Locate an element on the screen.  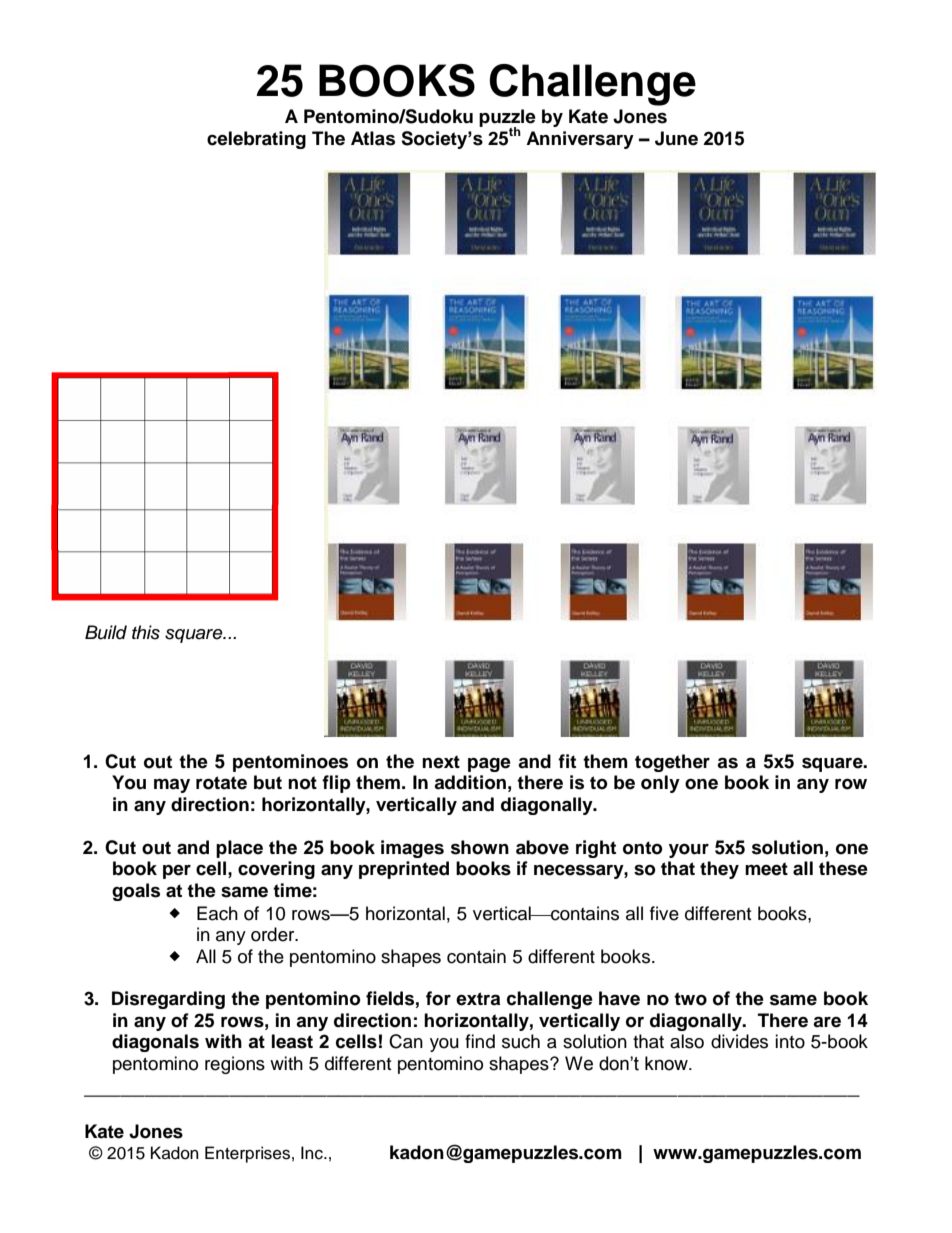
regions is located at coordinates (235, 1065).
